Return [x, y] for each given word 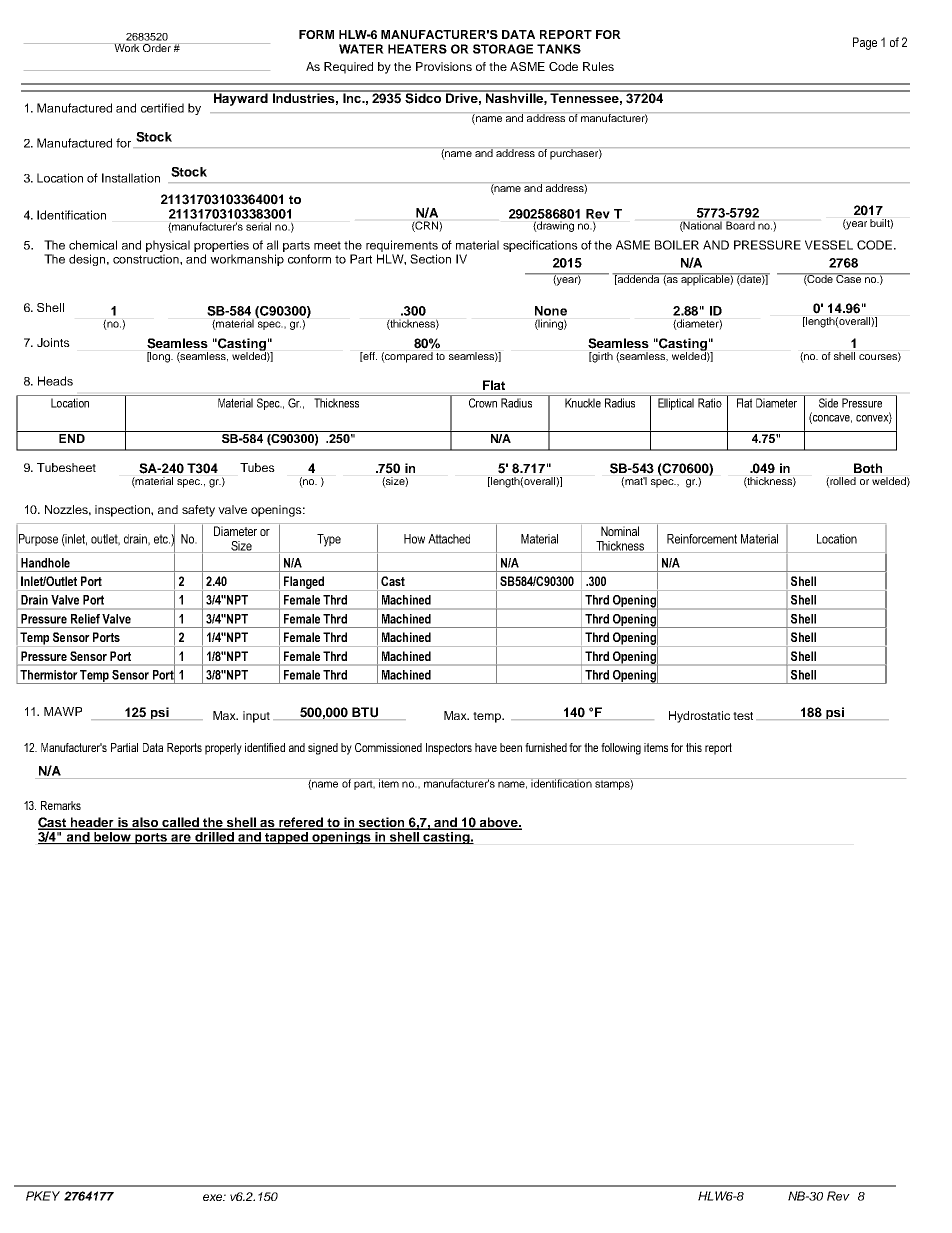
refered [301, 823]
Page [865, 43]
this [694, 747]
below [112, 836]
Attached [449, 539]
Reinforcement [702, 539]
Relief [85, 619]
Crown [483, 403]
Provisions [444, 66]
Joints [53, 342]
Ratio [710, 403]
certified [162, 108]
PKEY [43, 1196]
